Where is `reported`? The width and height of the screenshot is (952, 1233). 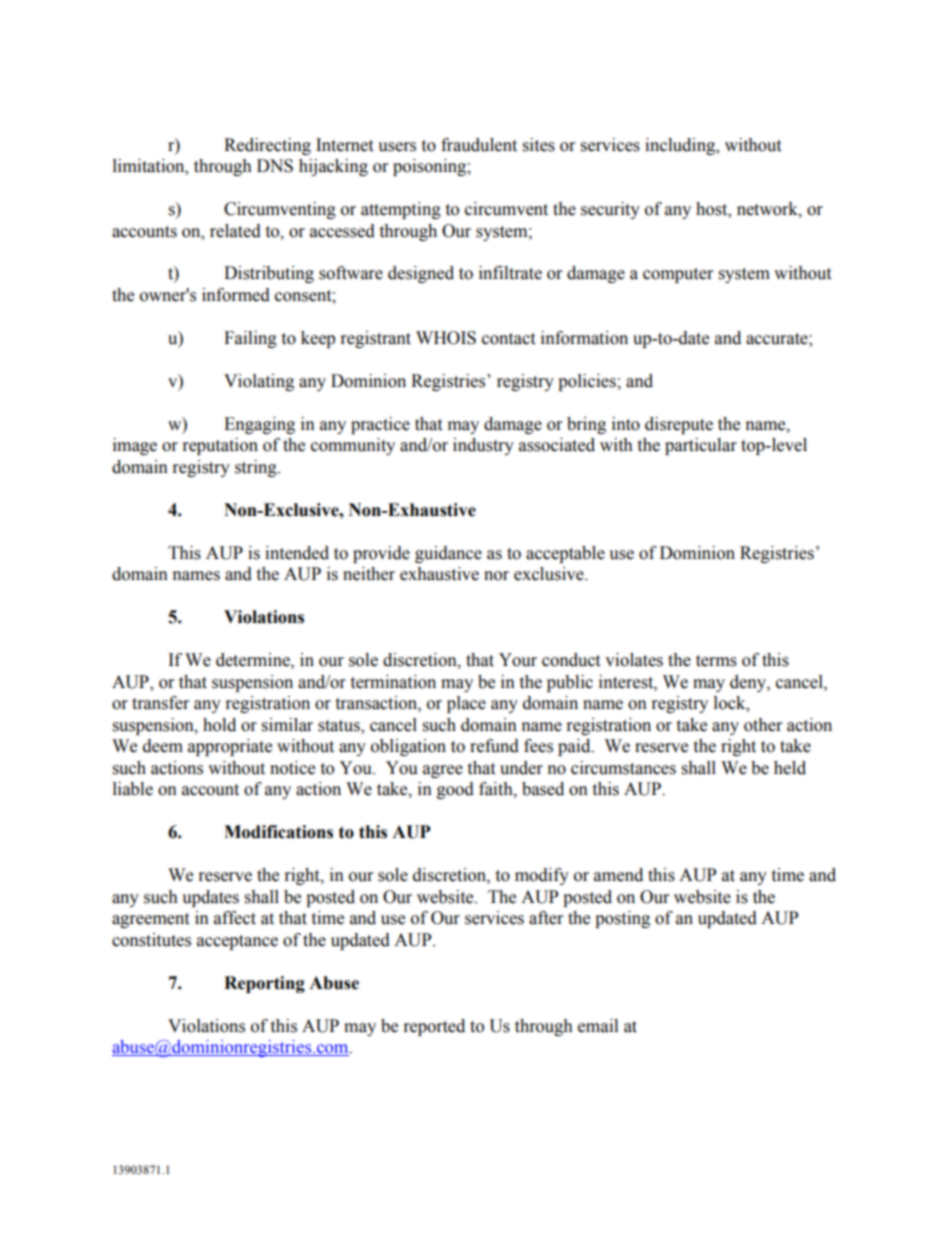
reported is located at coordinates (434, 1027).
